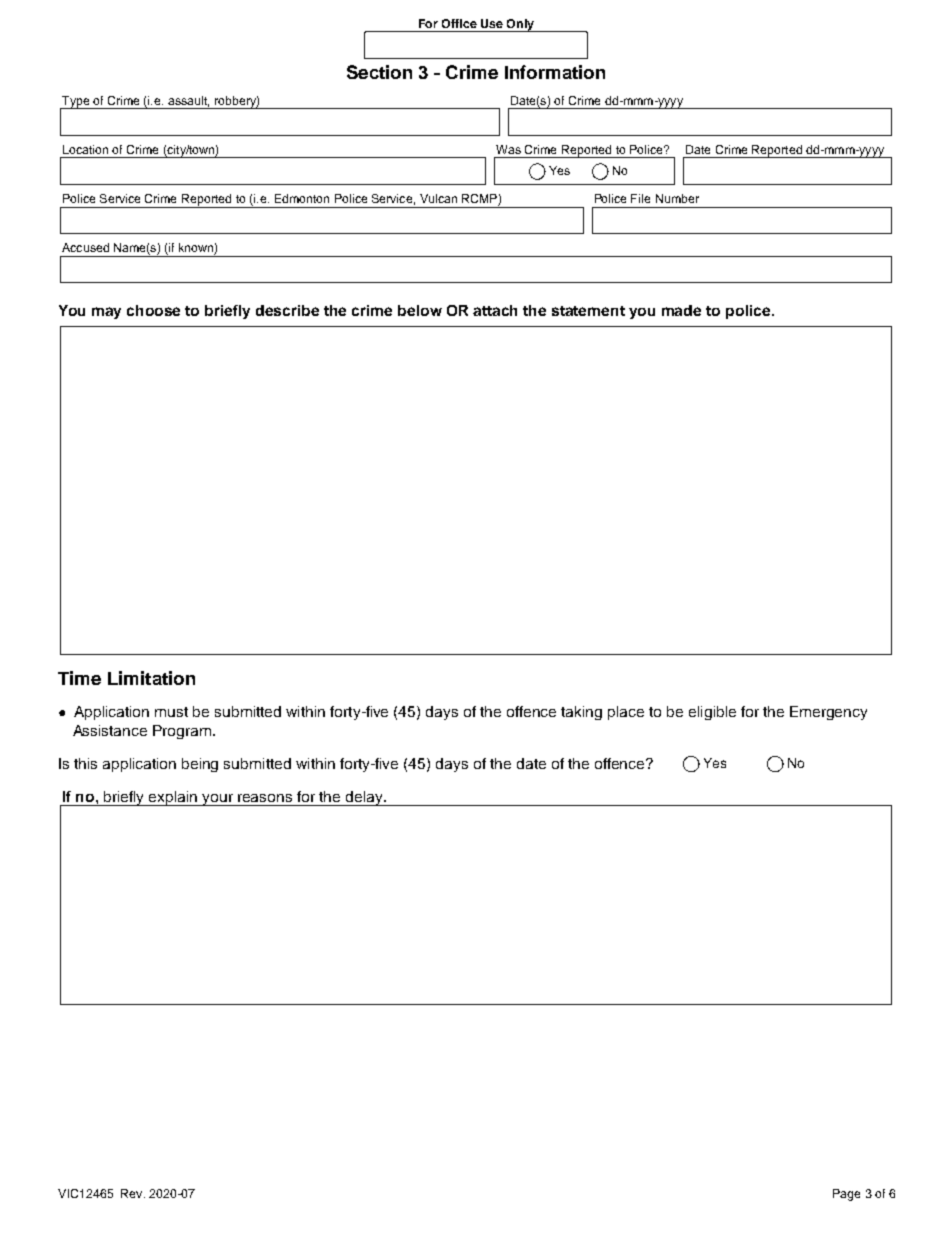 The width and height of the screenshot is (952, 1233). I want to click on Office, so click(459, 23).
